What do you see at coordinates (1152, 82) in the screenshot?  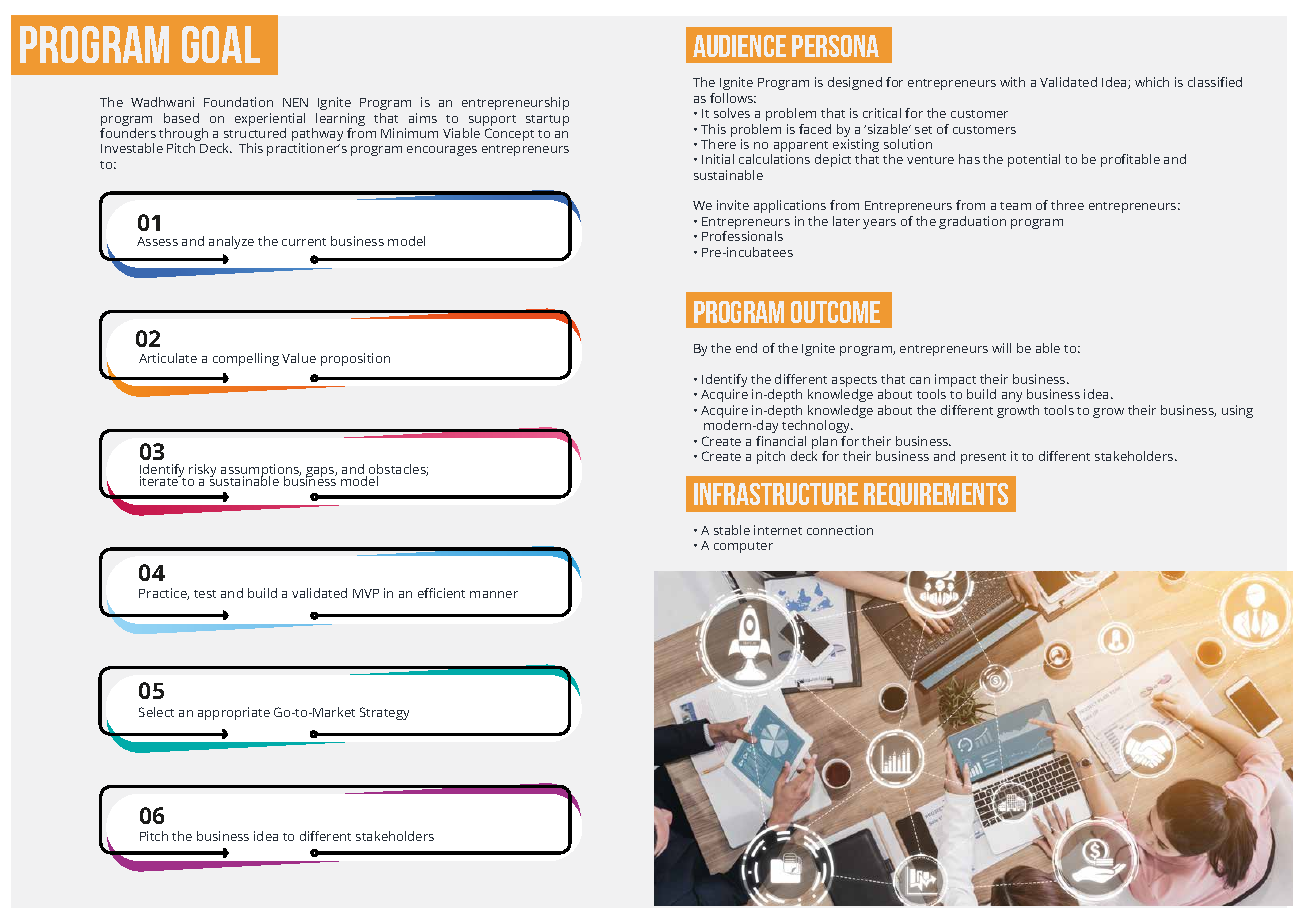 I see `which` at bounding box center [1152, 82].
